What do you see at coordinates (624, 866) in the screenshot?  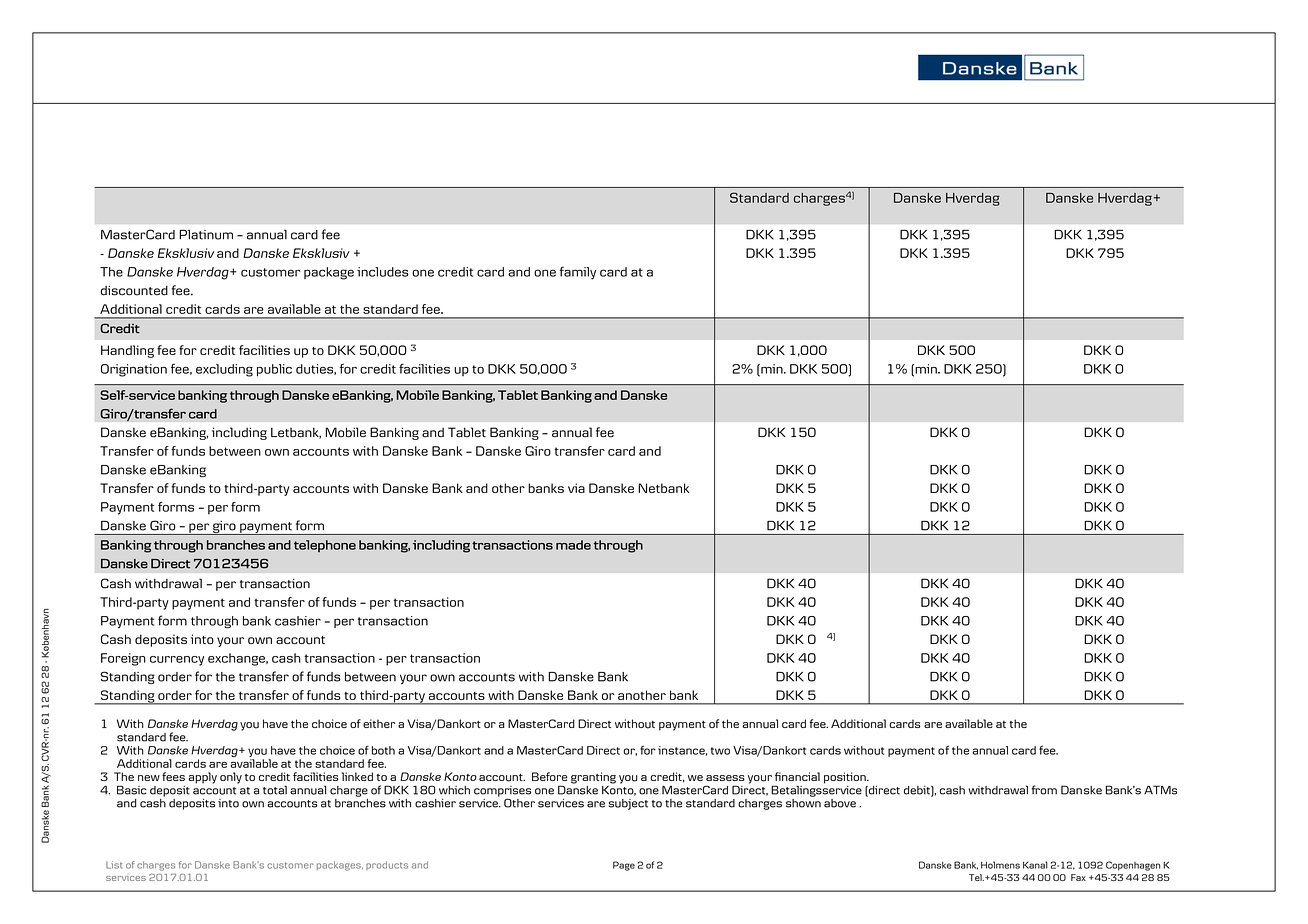 I see `Page` at bounding box center [624, 866].
